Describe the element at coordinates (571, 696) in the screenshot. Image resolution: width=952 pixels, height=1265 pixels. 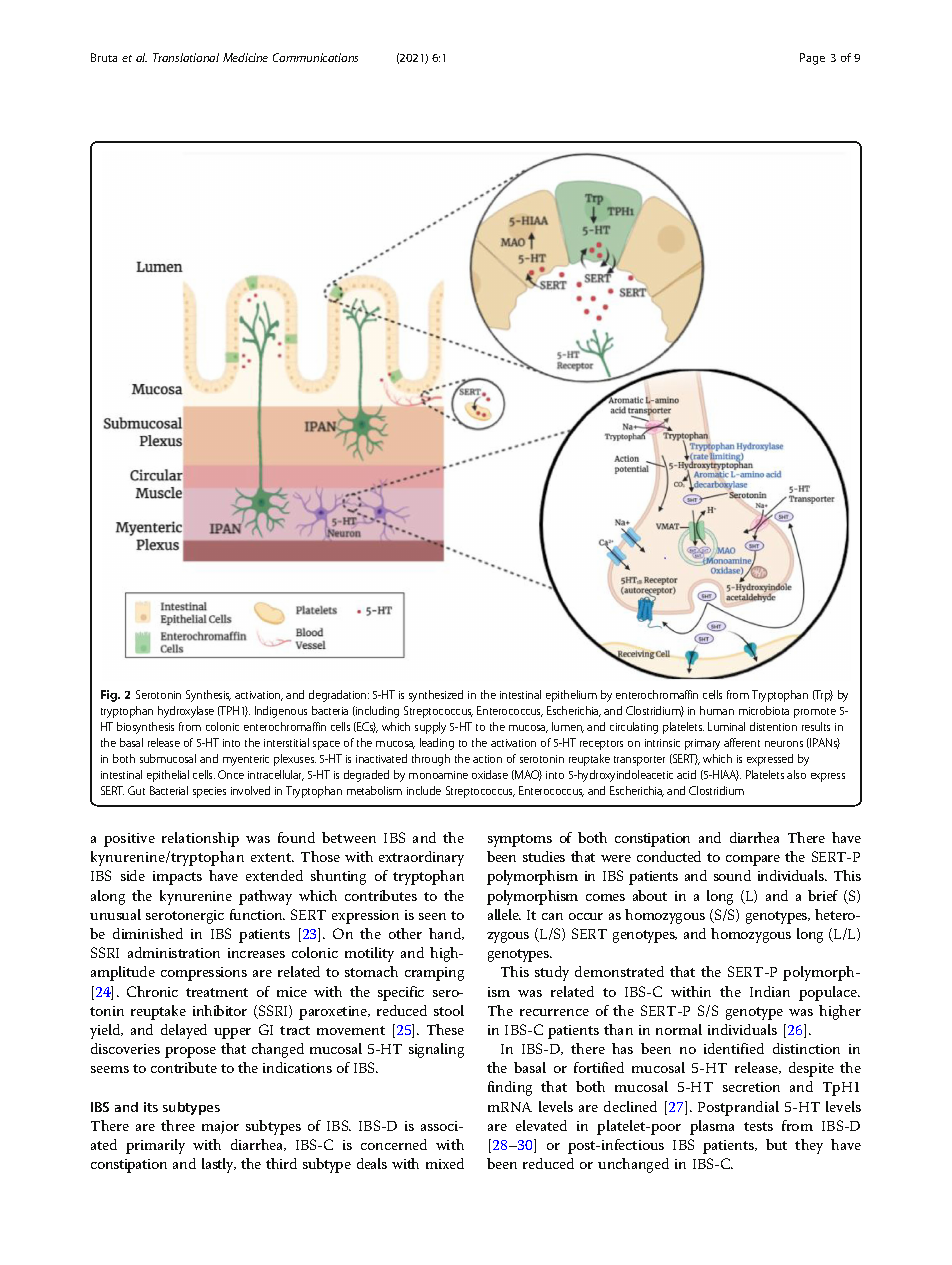
I see `epithelium` at that location.
